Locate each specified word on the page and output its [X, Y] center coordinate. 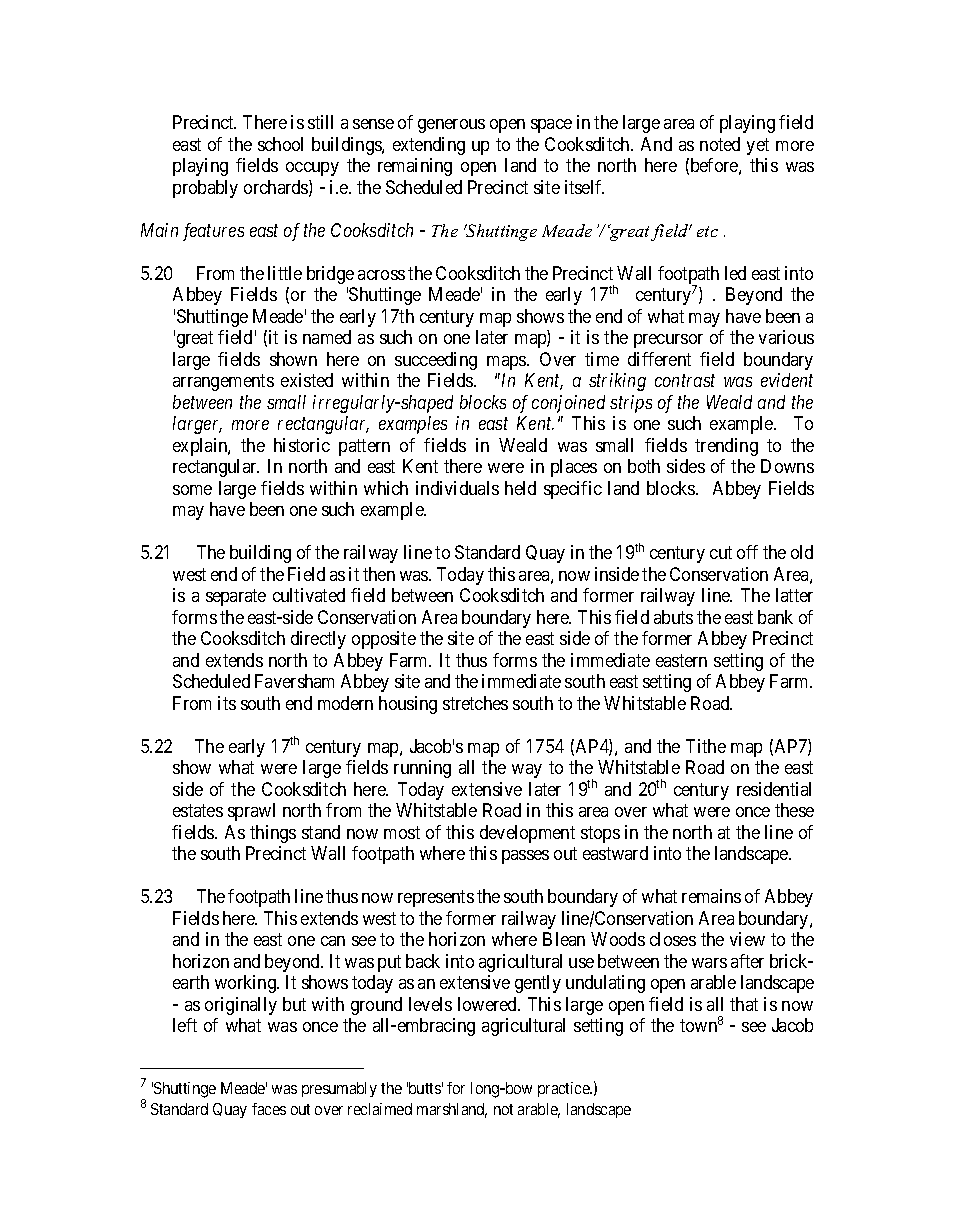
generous [451, 126]
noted [720, 144]
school [280, 144]
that [744, 1004]
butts [424, 1088]
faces [269, 1109]
